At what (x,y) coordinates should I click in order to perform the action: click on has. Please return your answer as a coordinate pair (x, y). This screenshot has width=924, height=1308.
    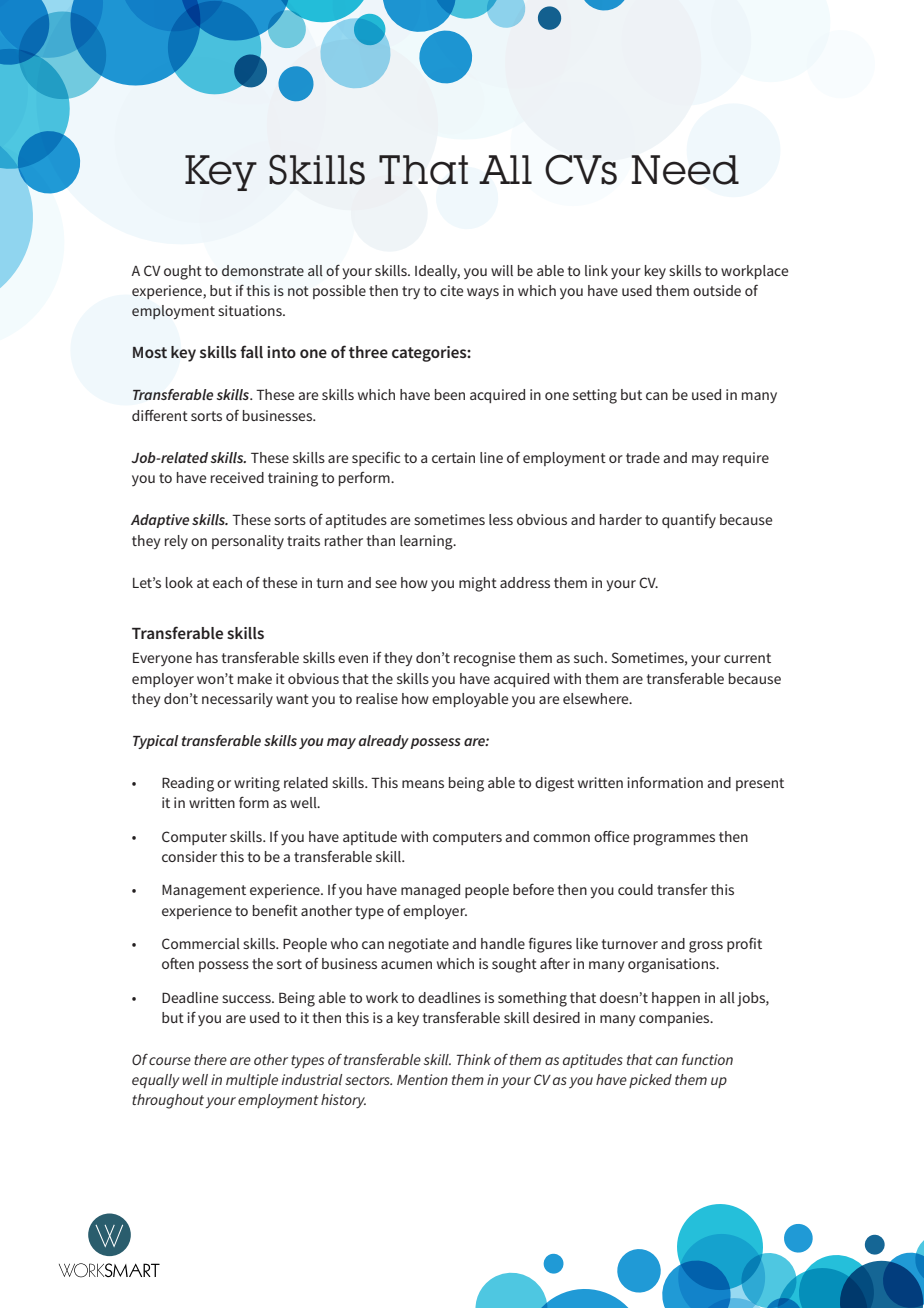
    Looking at the image, I should click on (207, 657).
